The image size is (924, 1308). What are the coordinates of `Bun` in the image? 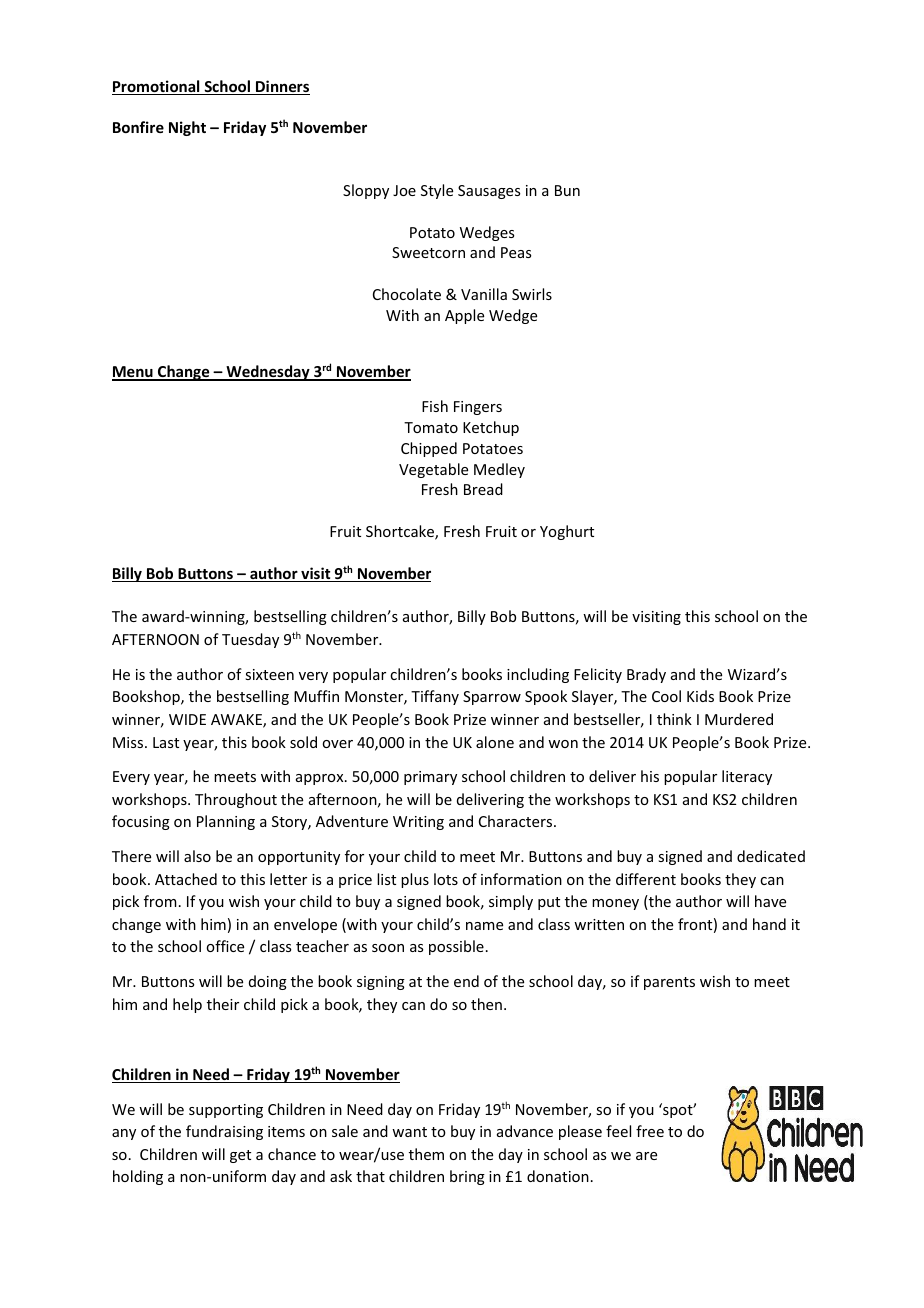 It's located at (567, 190).
